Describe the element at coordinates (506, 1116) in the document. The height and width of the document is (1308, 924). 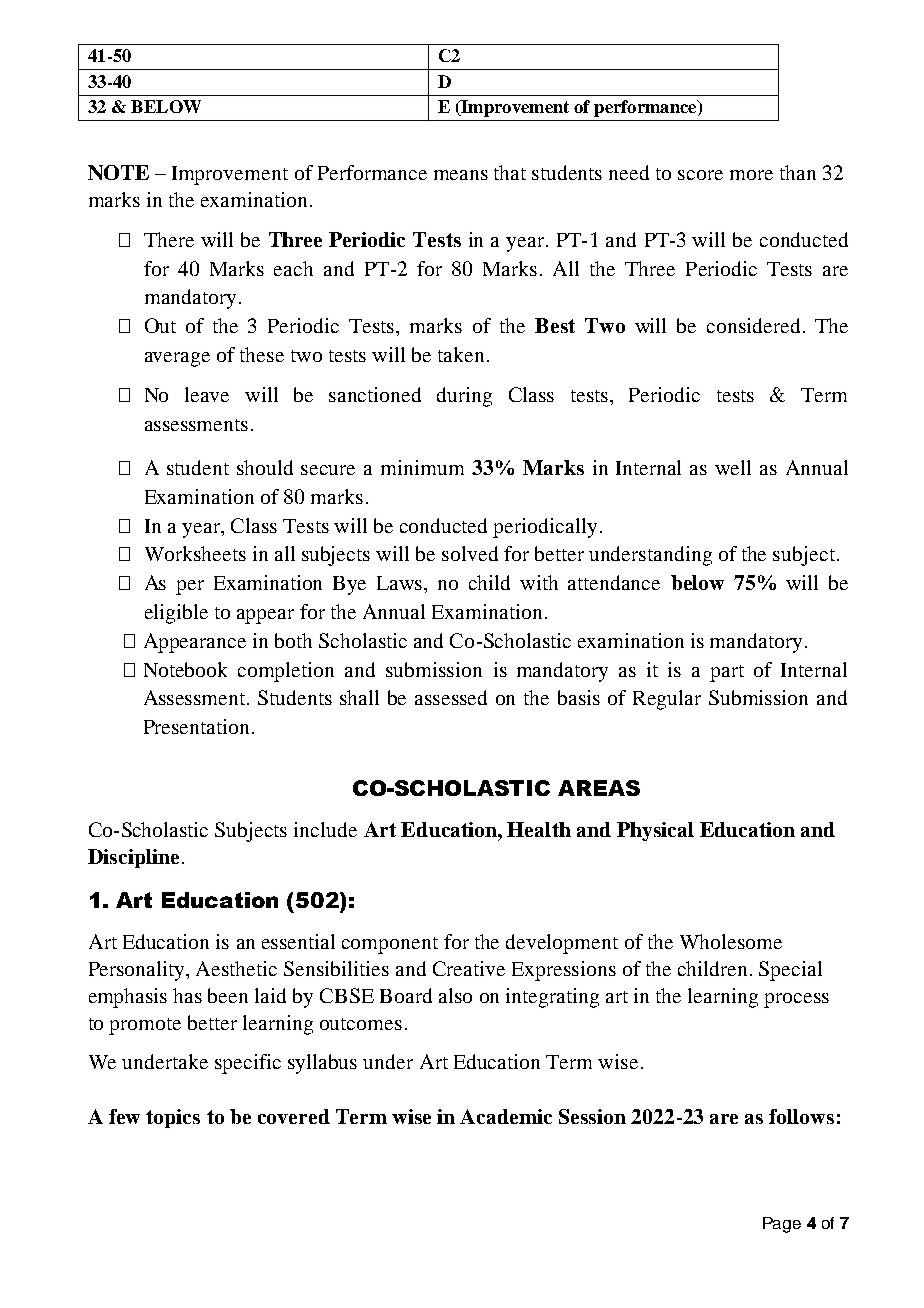
I see `Academic` at that location.
